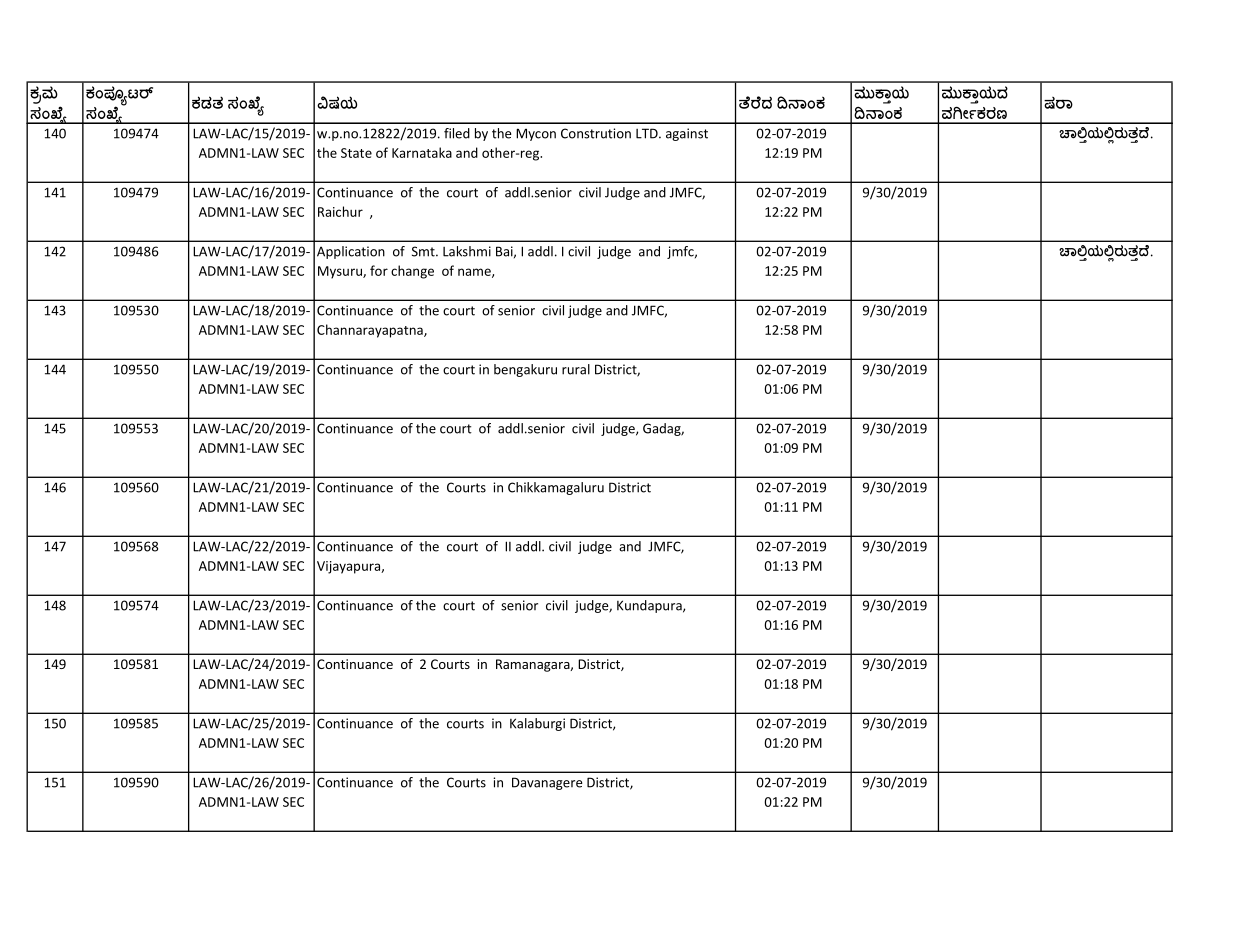 The height and width of the page is (952, 1233). Describe the element at coordinates (422, 152) in the page. I see `Karnataka` at that location.
